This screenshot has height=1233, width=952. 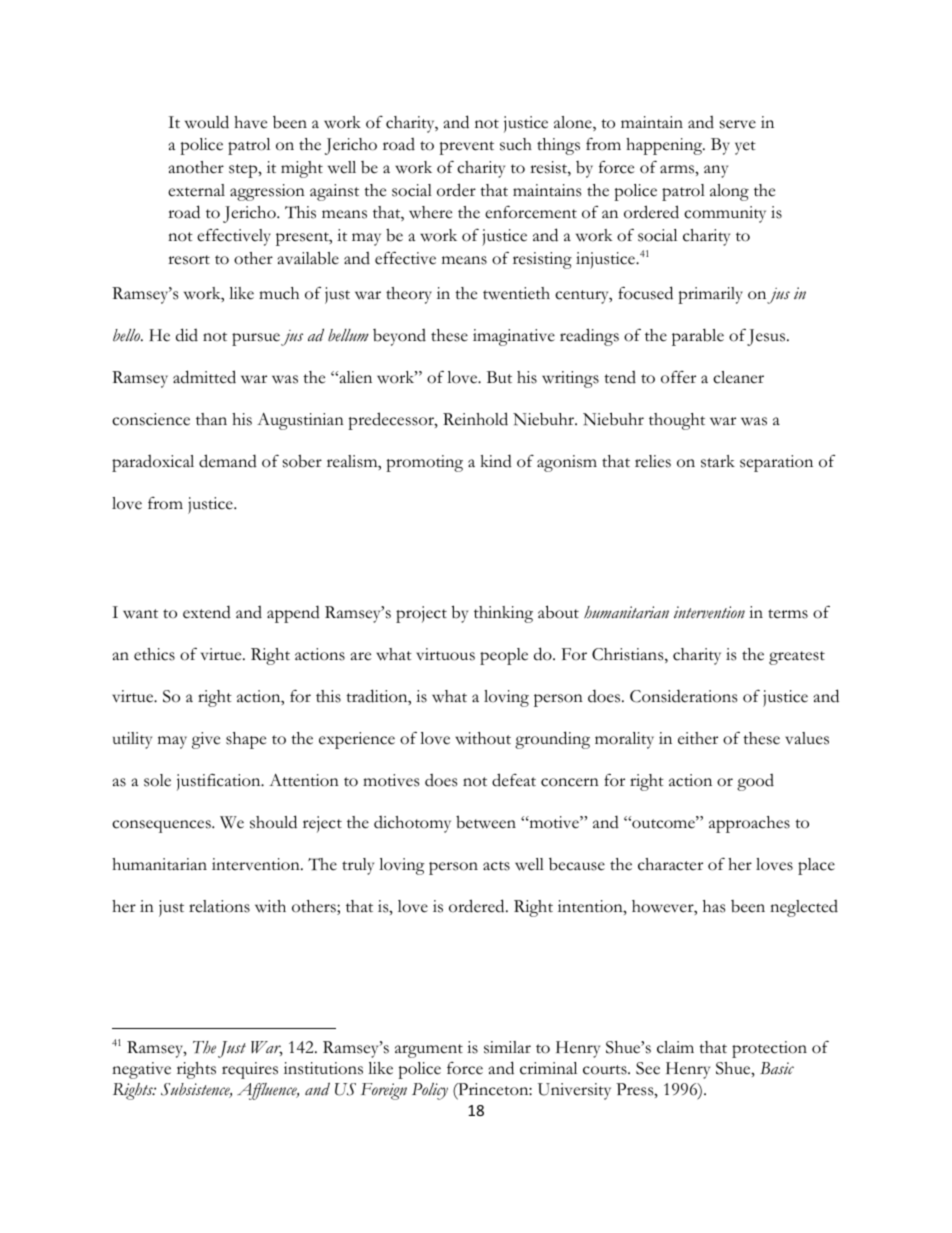 I want to click on But, so click(x=499, y=377).
